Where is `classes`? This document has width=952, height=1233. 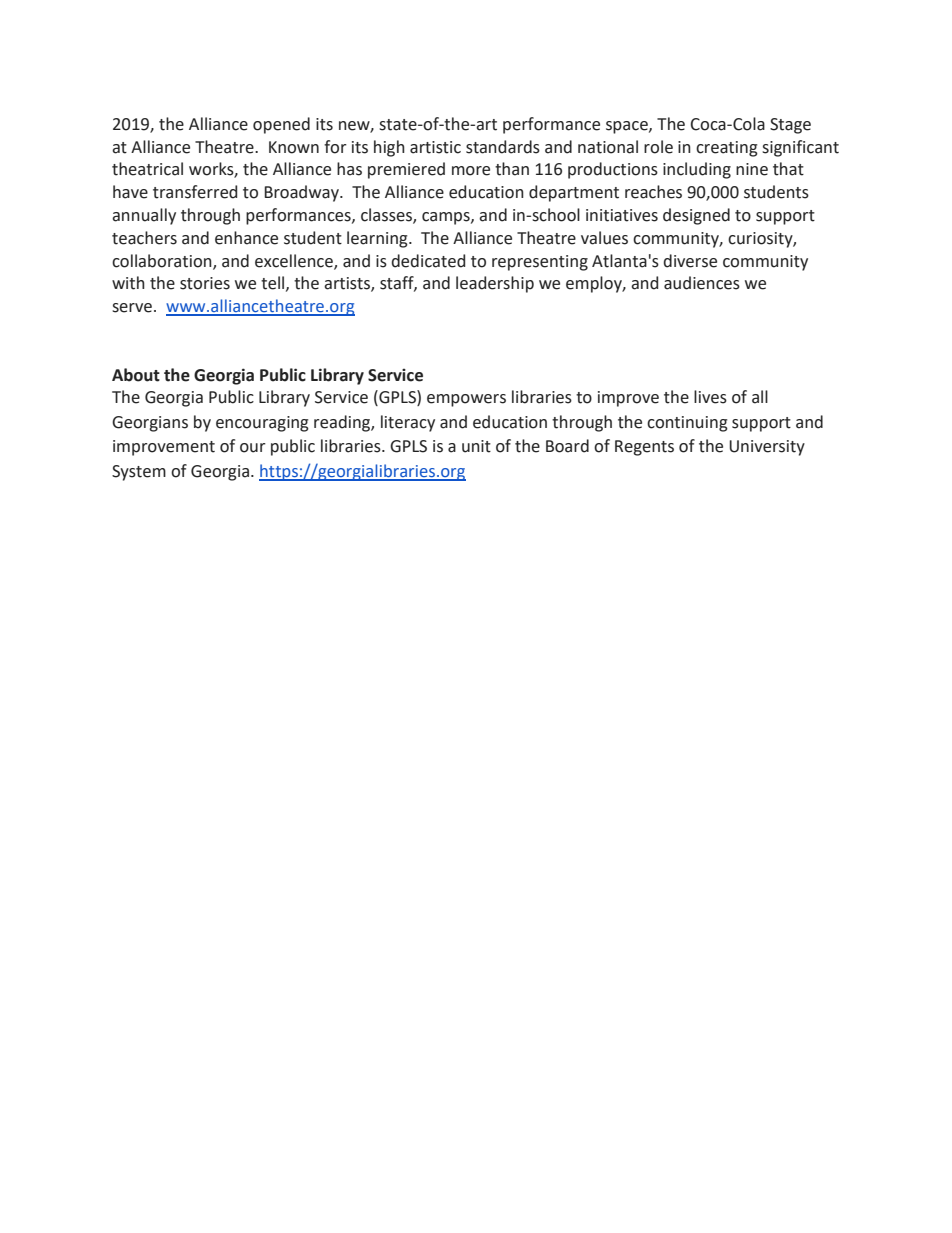 classes is located at coordinates (387, 216).
